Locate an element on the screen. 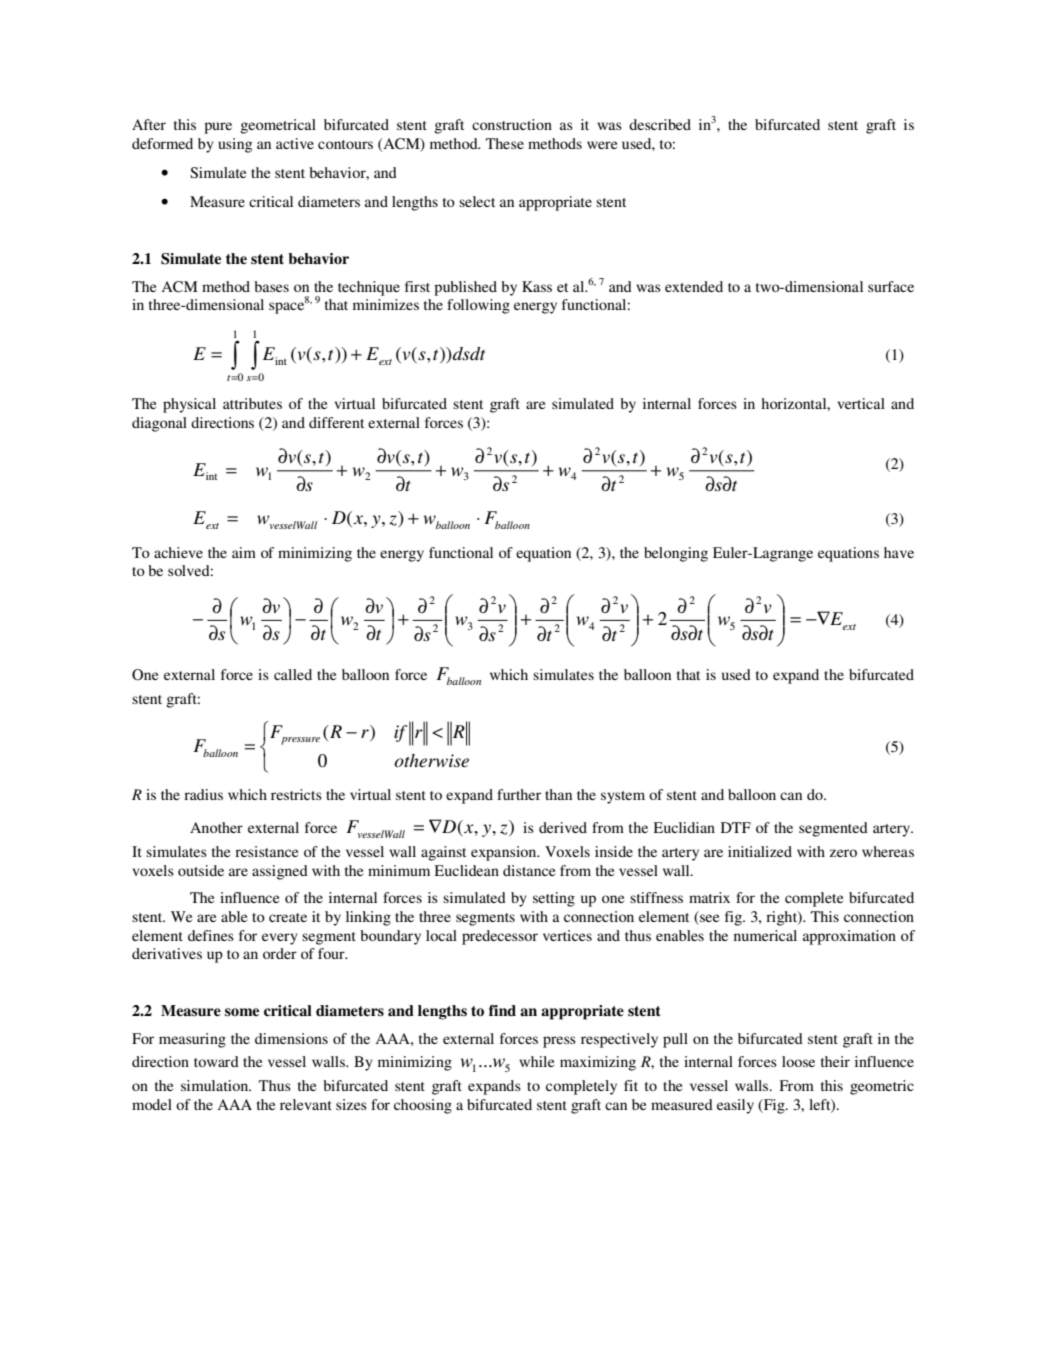 Image resolution: width=1046 pixels, height=1354 pixels. using is located at coordinates (235, 145).
